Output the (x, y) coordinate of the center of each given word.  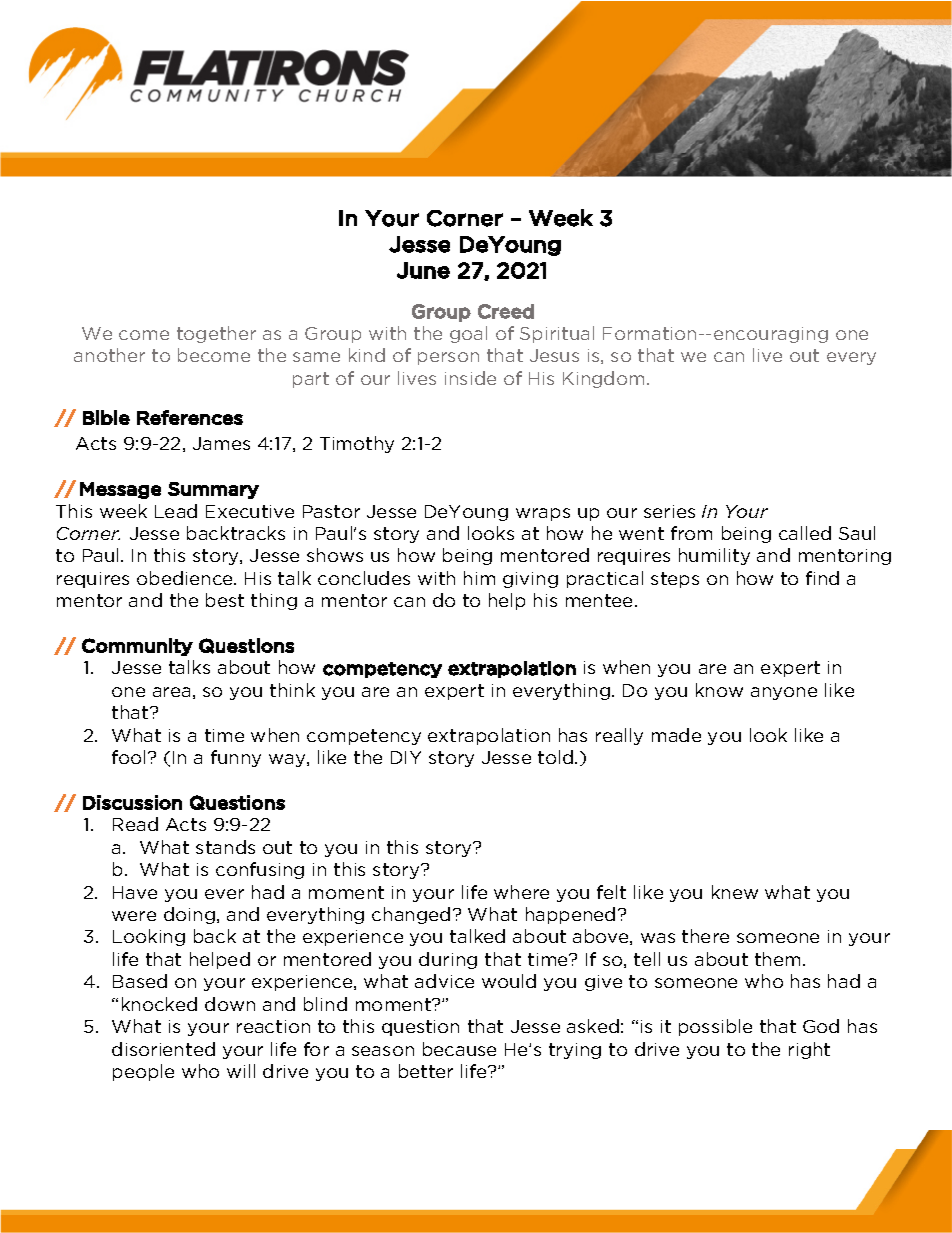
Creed (506, 311)
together (216, 334)
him (479, 578)
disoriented (163, 1049)
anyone (784, 693)
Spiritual (557, 334)
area (171, 692)
